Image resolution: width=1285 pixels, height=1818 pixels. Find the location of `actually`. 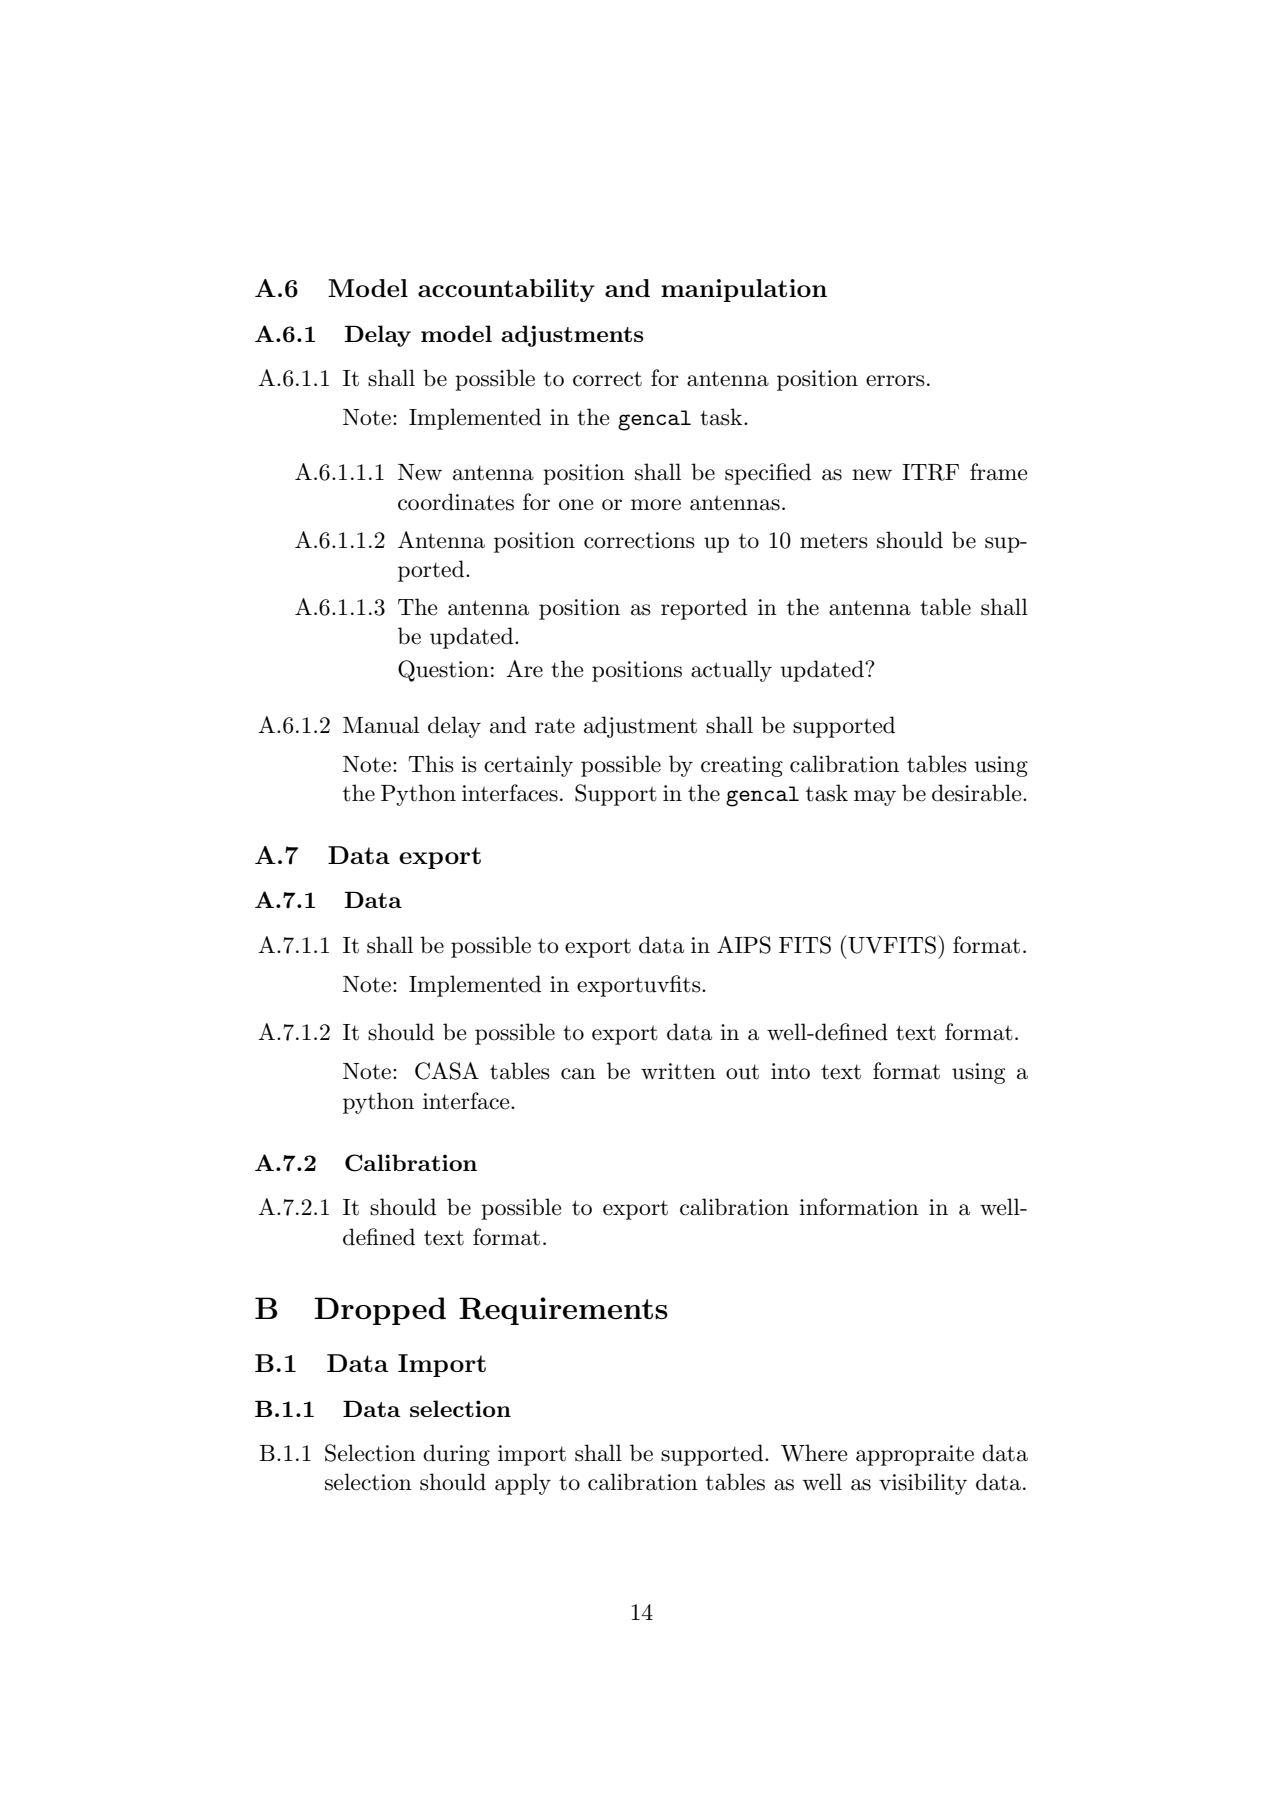

actually is located at coordinates (731, 671).
